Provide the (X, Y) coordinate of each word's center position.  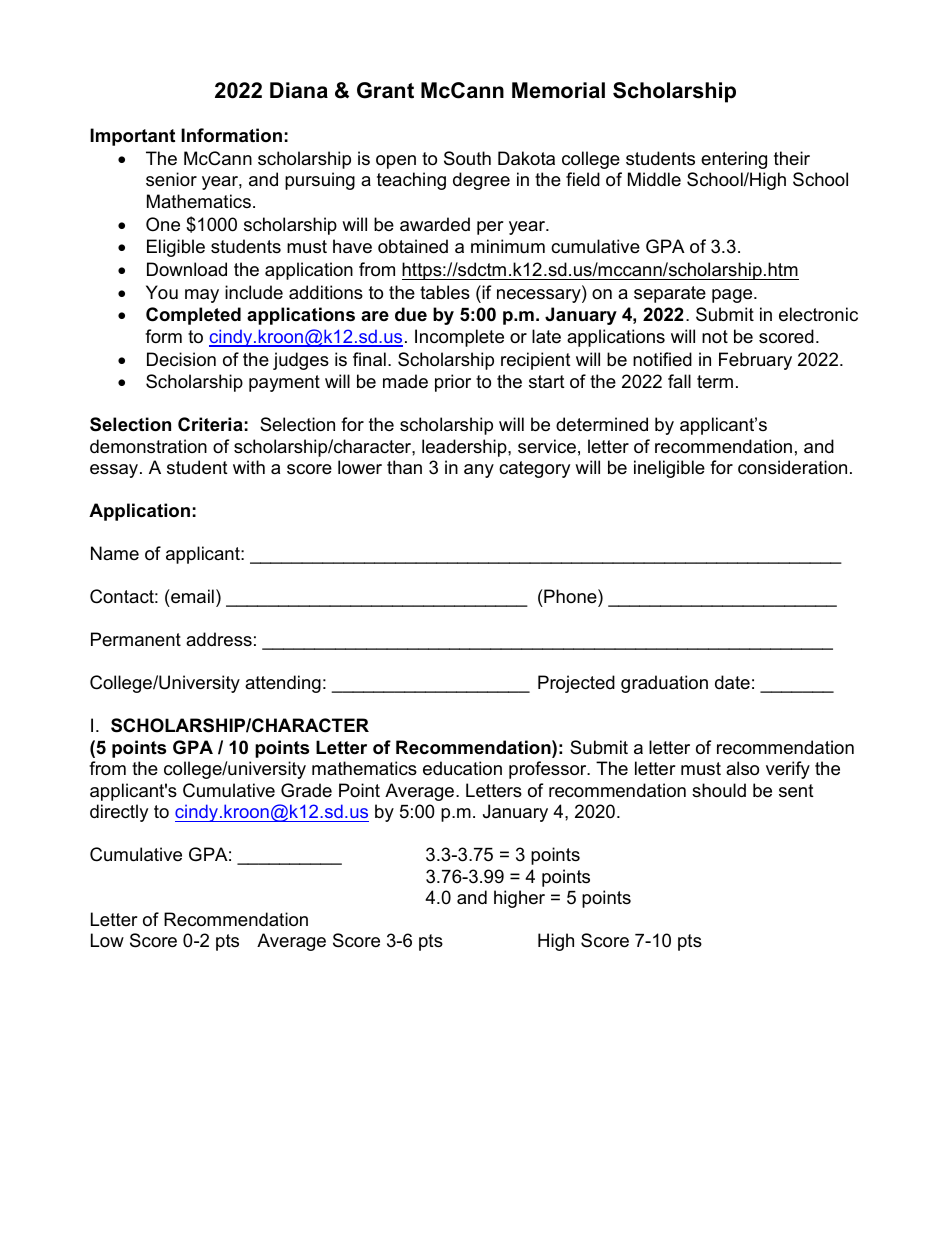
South (467, 158)
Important (132, 137)
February (755, 361)
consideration (792, 467)
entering (734, 160)
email (191, 596)
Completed (193, 316)
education (462, 768)
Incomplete (459, 338)
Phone (570, 596)
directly (119, 813)
